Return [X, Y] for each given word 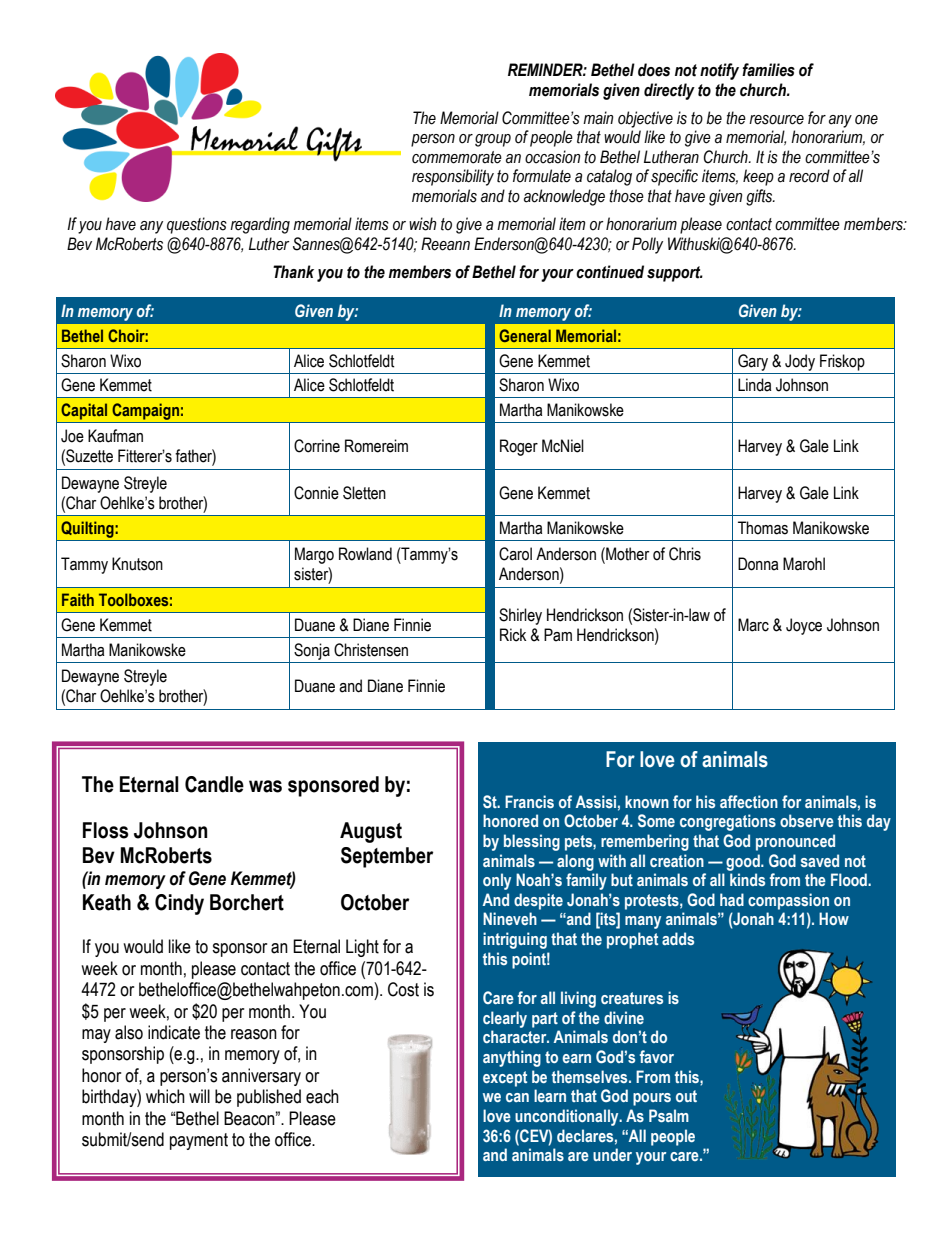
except [505, 1079]
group [493, 140]
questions [197, 225]
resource [776, 120]
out [686, 1096]
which [165, 1096]
